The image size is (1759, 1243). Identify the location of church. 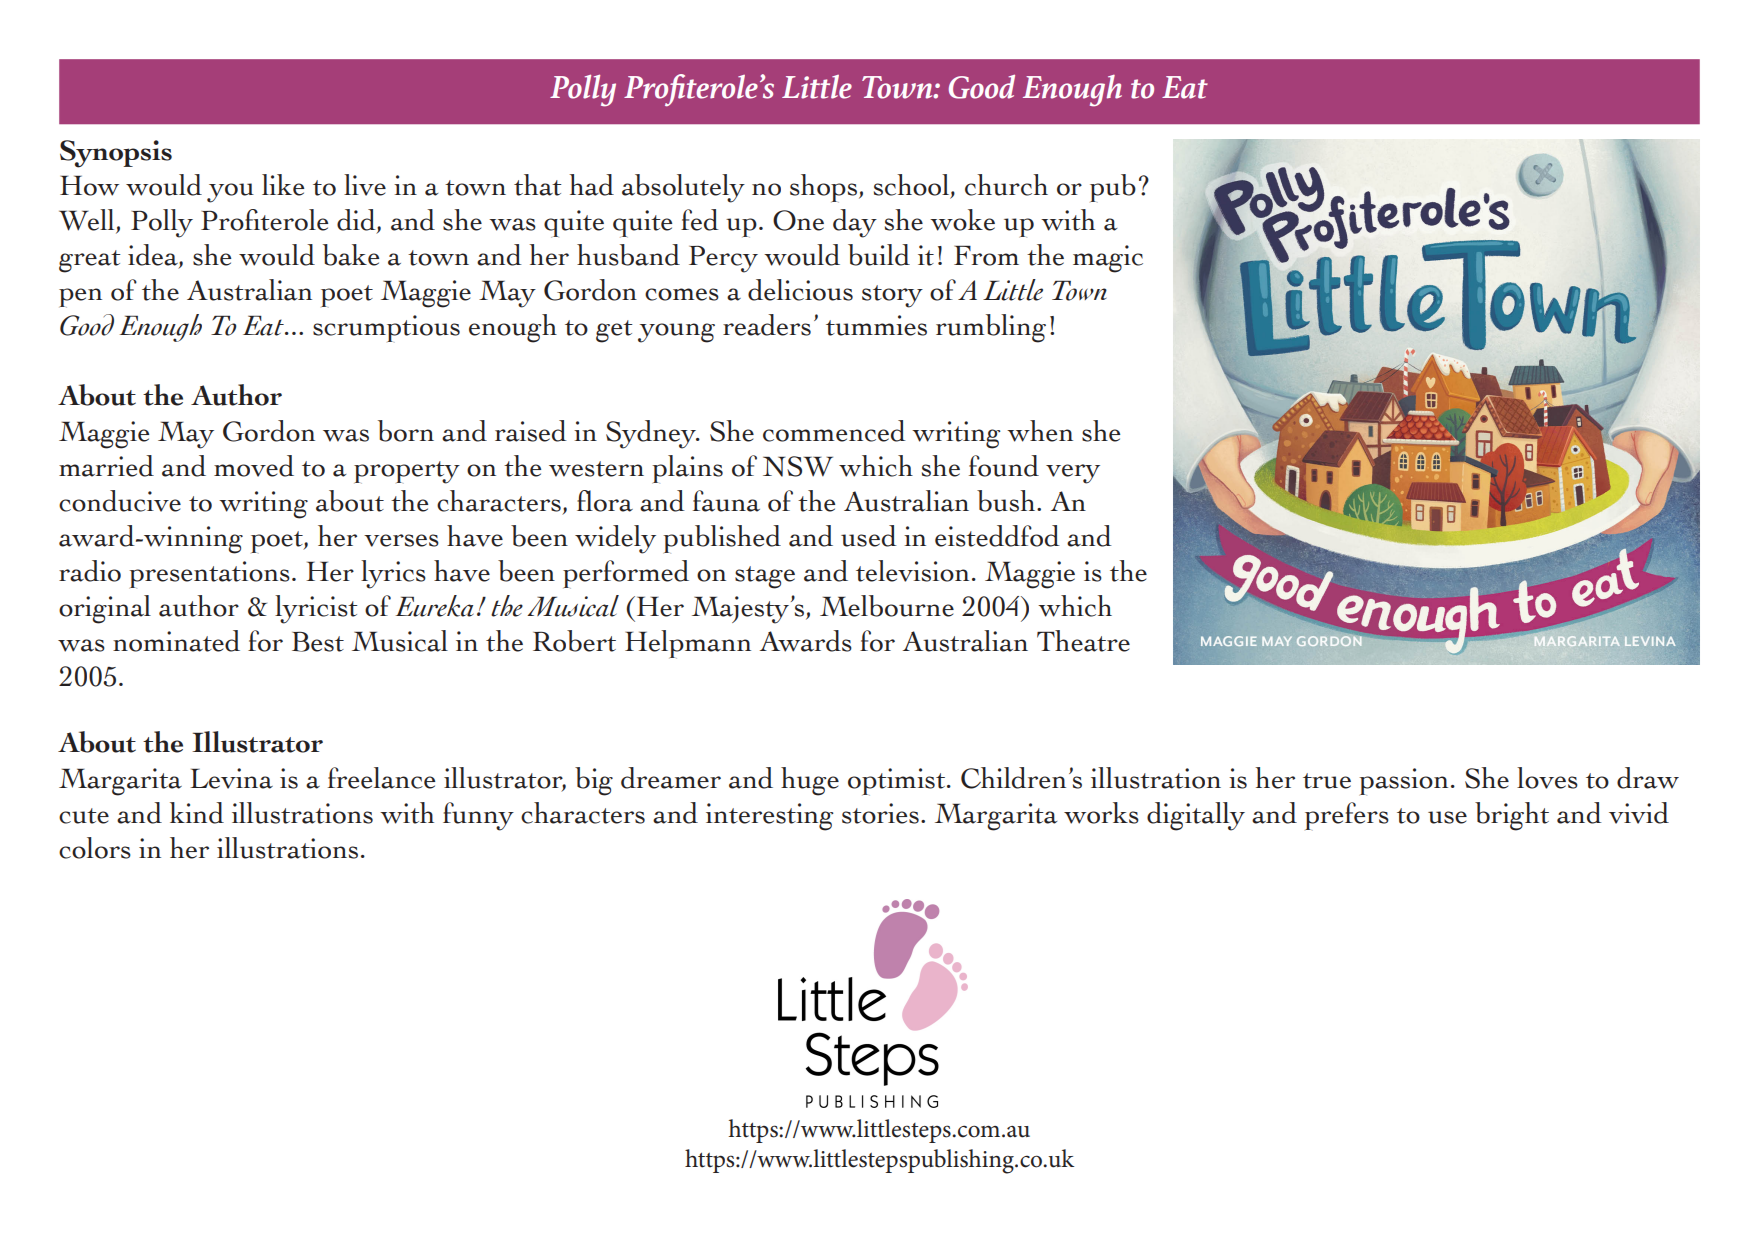
(1006, 185).
